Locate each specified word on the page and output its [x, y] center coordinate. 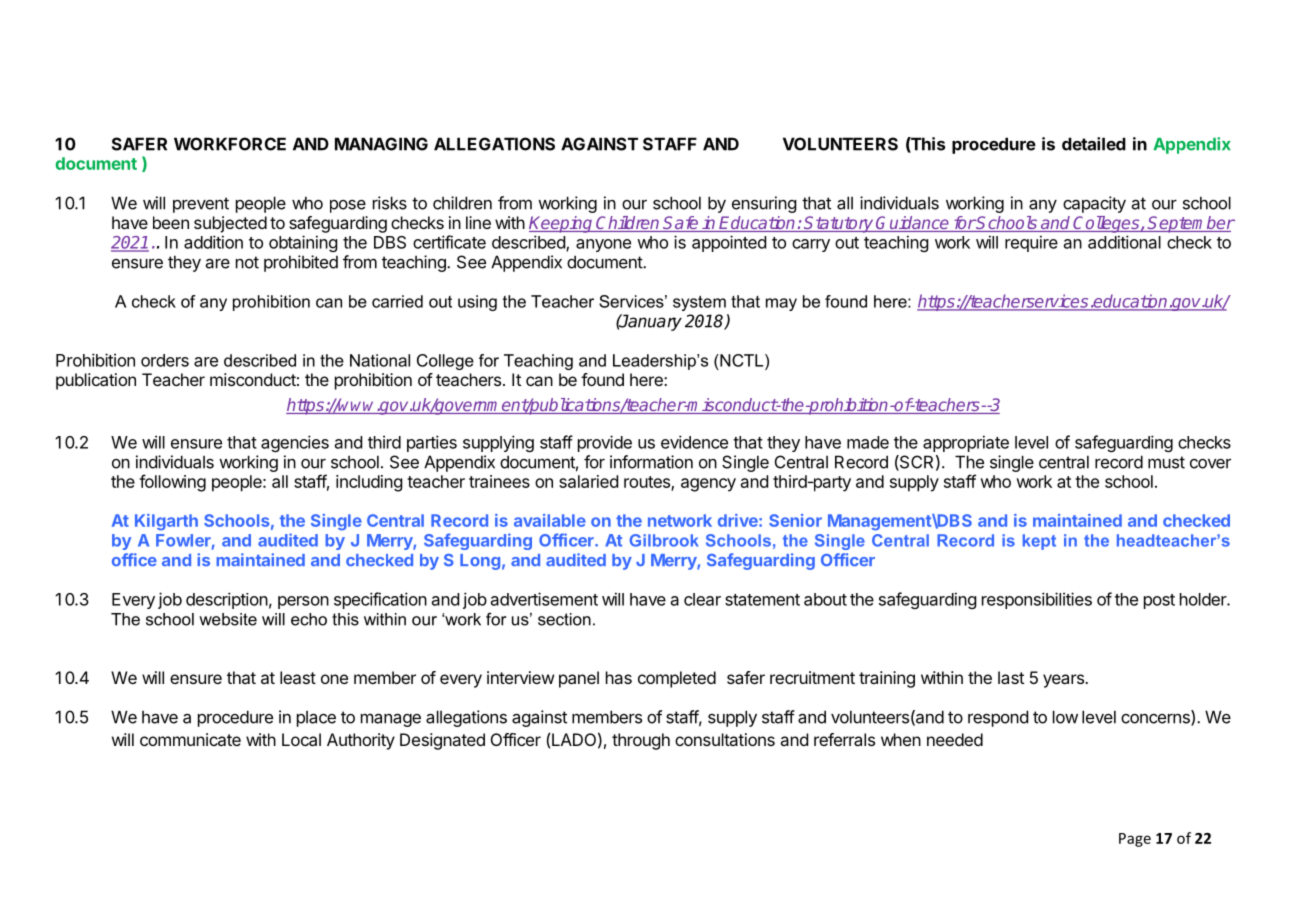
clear [702, 599]
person [303, 602]
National [380, 360]
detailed [1094, 144]
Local [301, 739]
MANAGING [381, 144]
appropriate [966, 443]
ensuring [764, 204]
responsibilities [1037, 600]
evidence [694, 442]
